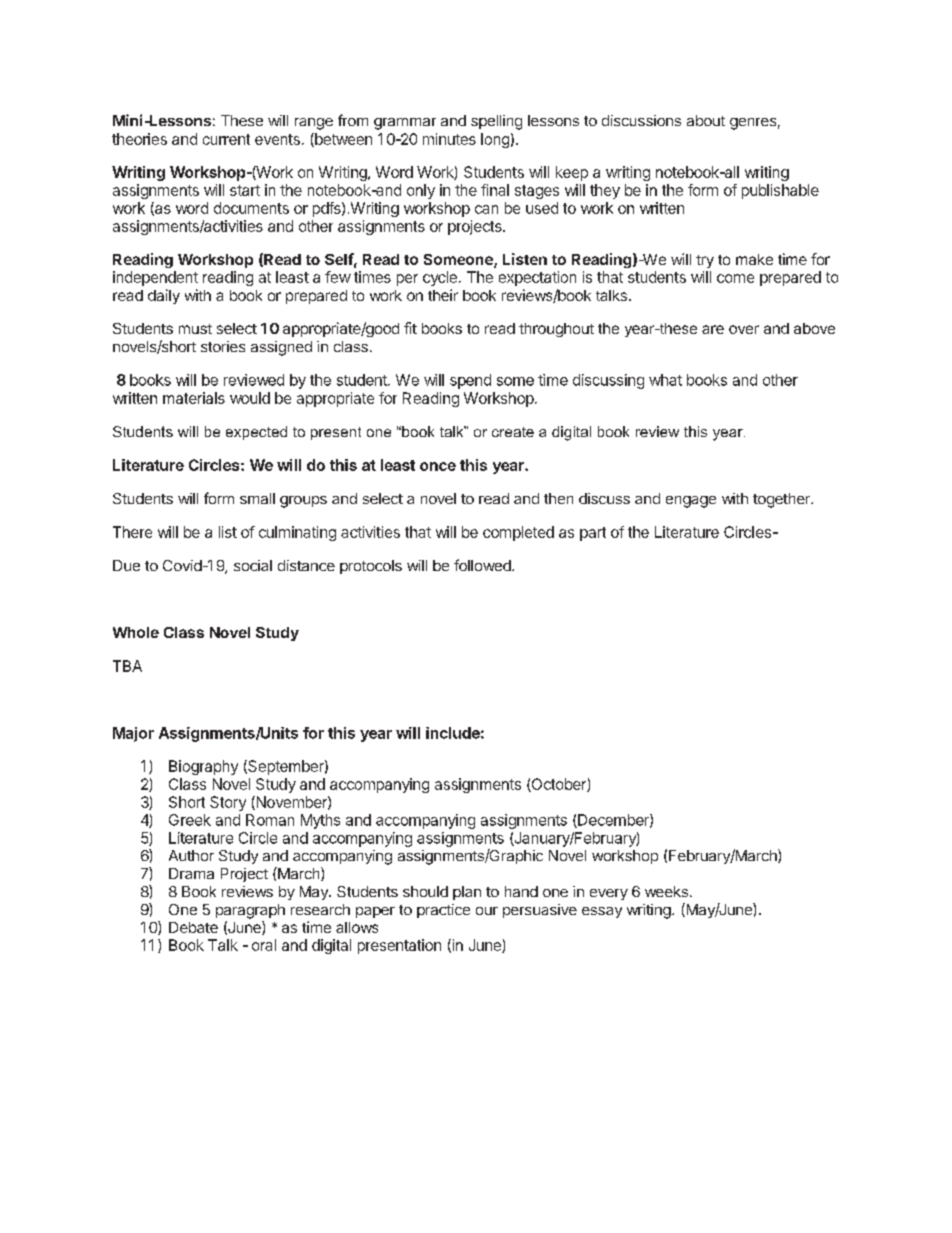  Describe the element at coordinates (593, 534) in the image. I see `part` at that location.
